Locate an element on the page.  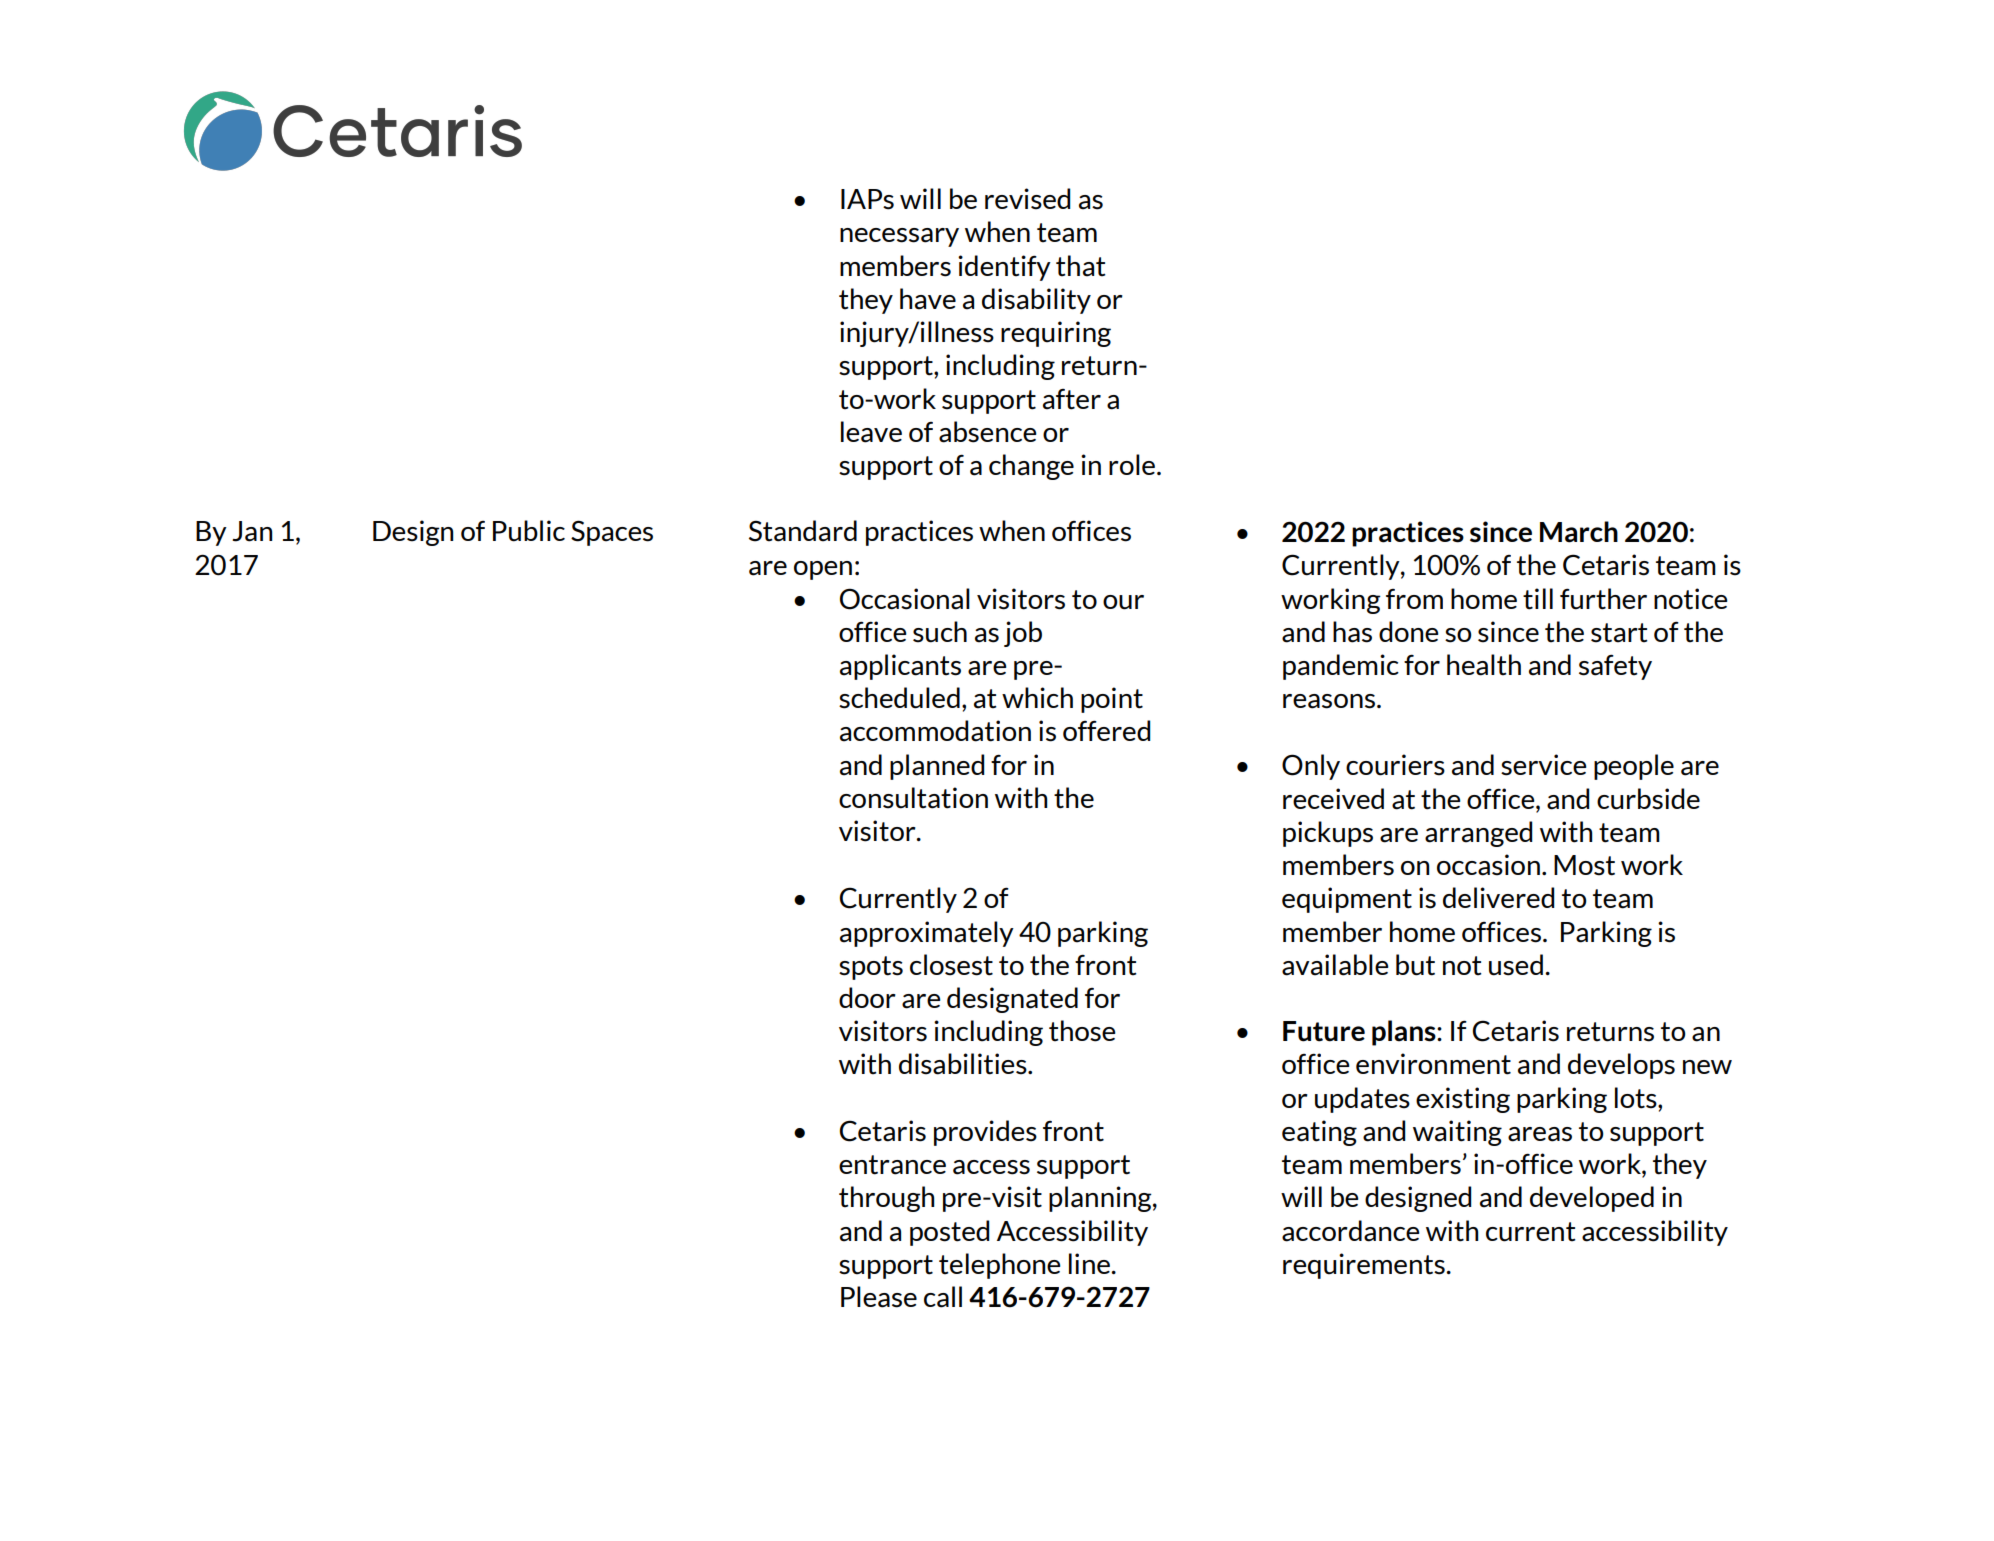
Please is located at coordinates (879, 1297).
